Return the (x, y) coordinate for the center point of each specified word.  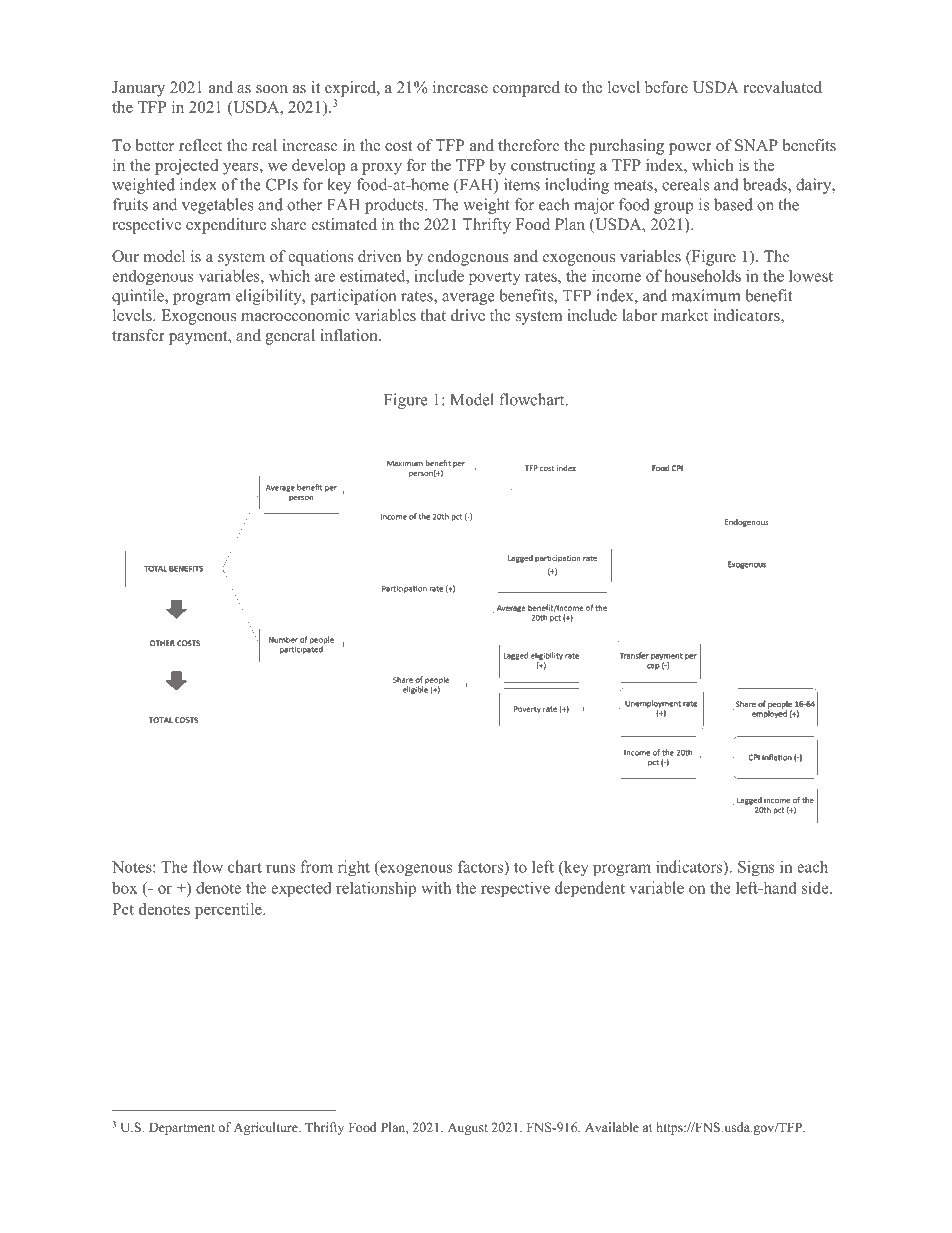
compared (526, 89)
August (468, 1128)
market (684, 315)
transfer (138, 335)
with (436, 887)
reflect (200, 145)
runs (280, 868)
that (433, 315)
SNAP (756, 145)
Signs (756, 868)
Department (182, 1128)
